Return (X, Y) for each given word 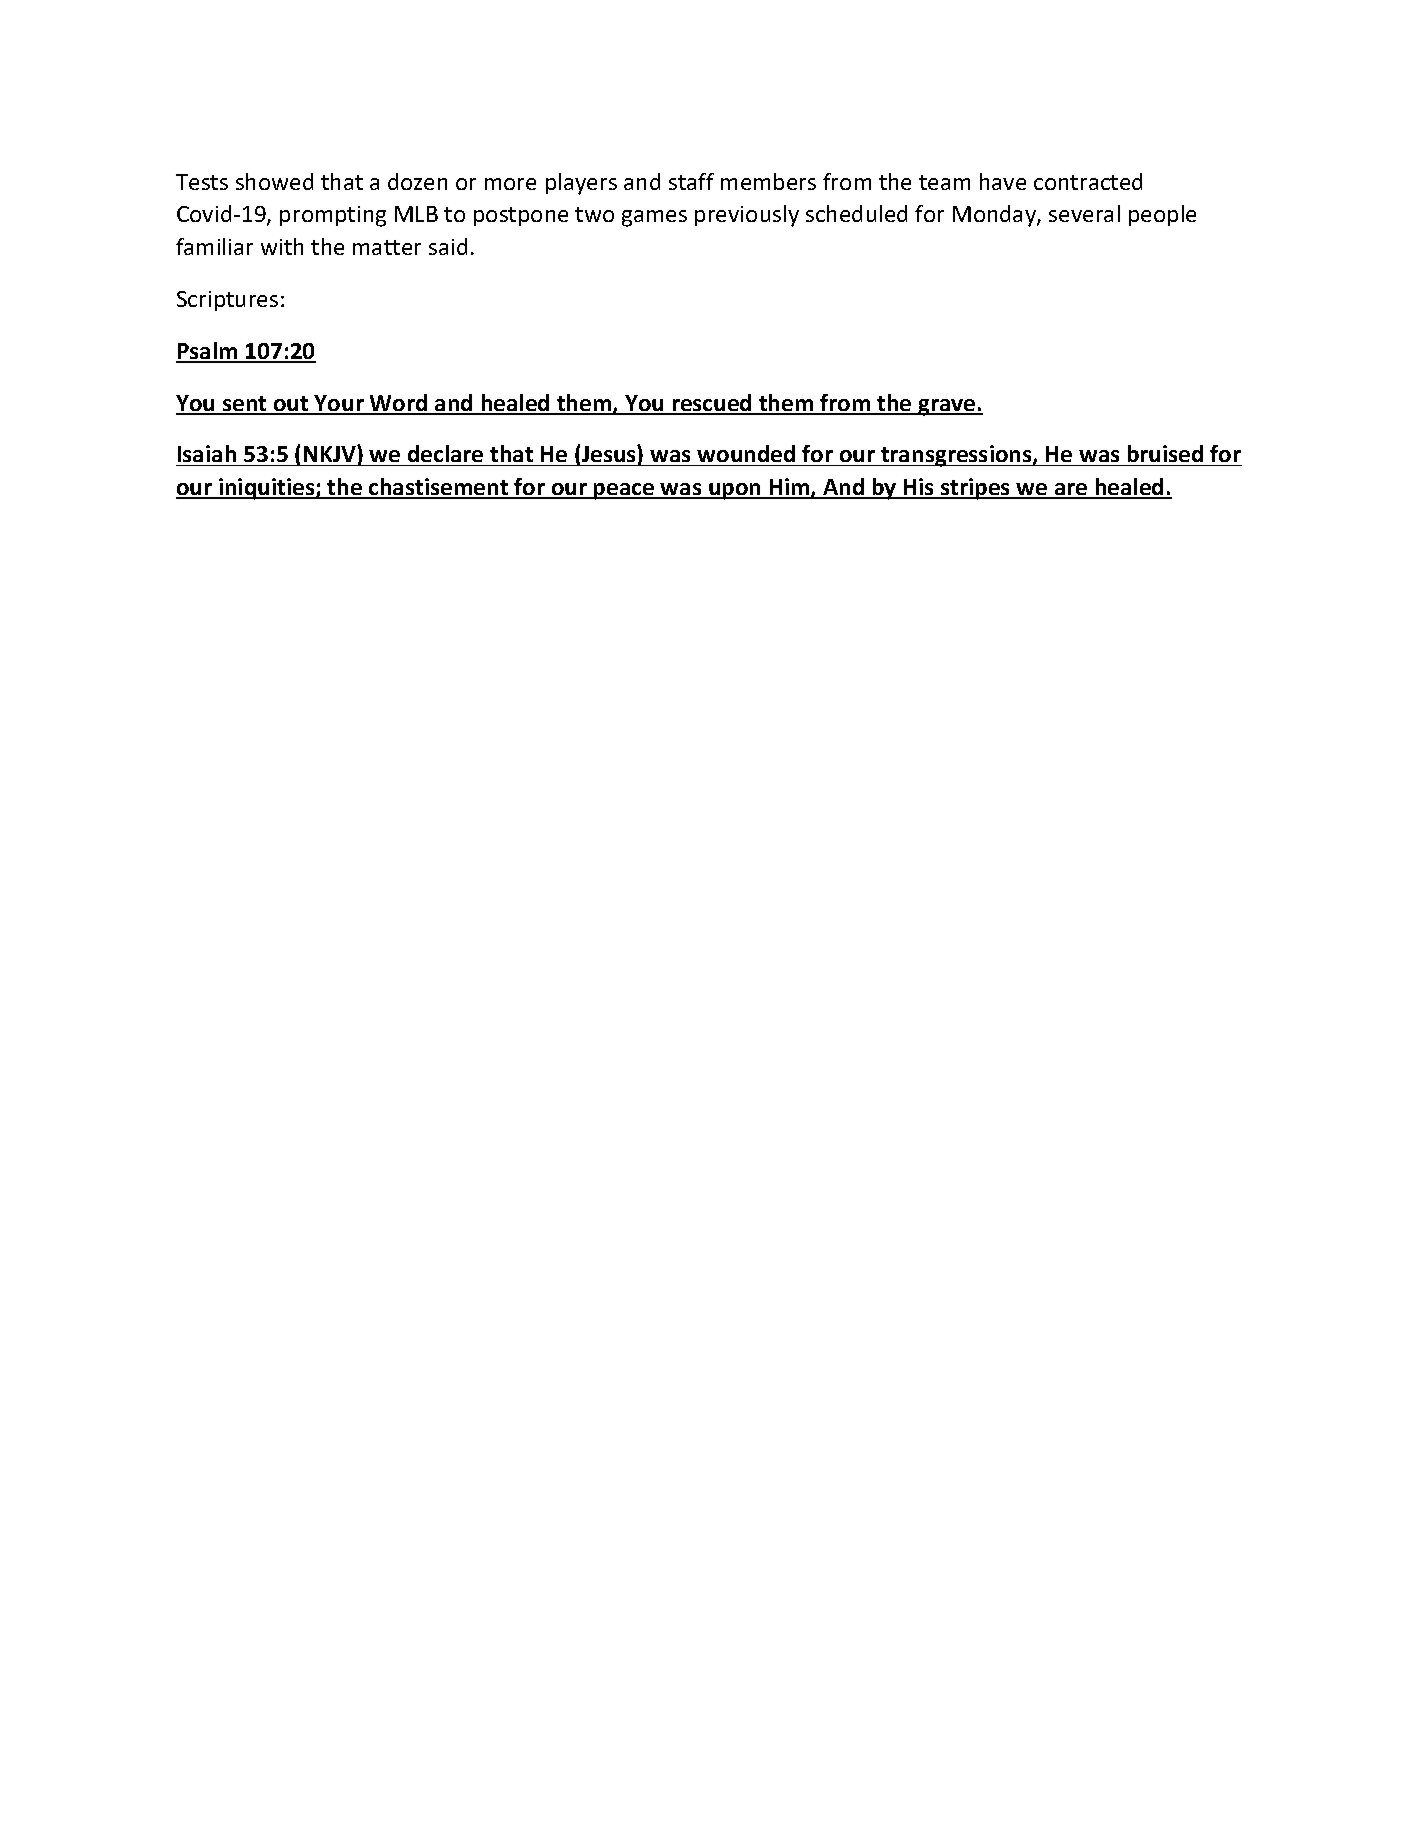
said (448, 246)
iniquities (267, 489)
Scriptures (227, 301)
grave (947, 407)
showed (274, 181)
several (1084, 213)
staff (691, 181)
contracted (1088, 181)
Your (339, 404)
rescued (712, 404)
